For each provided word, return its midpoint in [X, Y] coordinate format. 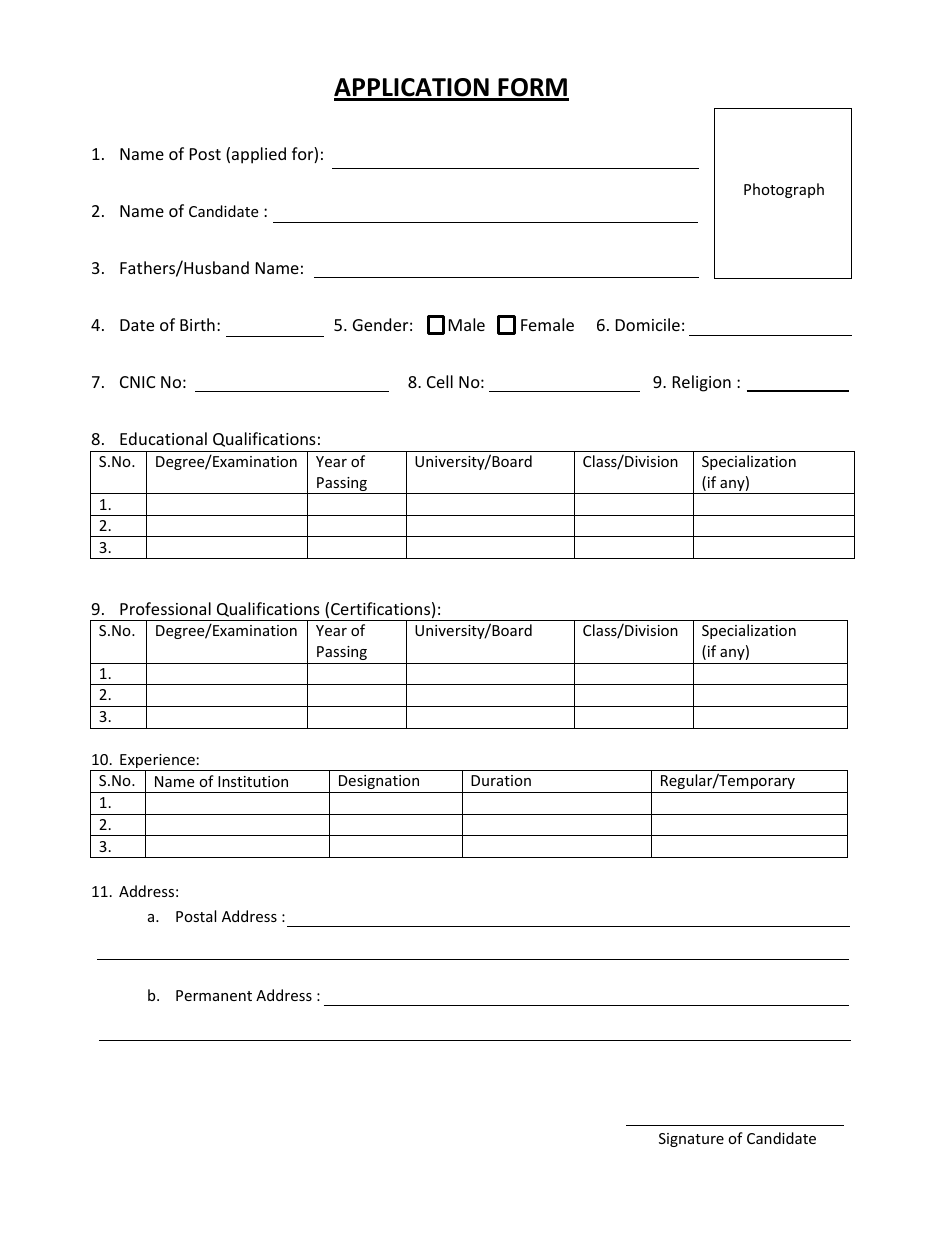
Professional [165, 608]
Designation [379, 782]
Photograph [784, 190]
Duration [501, 780]
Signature [691, 1140]
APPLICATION [412, 89]
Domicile [648, 324]
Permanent [214, 995]
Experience [157, 762]
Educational [163, 438]
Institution [253, 781]
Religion [702, 383]
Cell [440, 381]
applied [259, 155]
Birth [197, 324]
